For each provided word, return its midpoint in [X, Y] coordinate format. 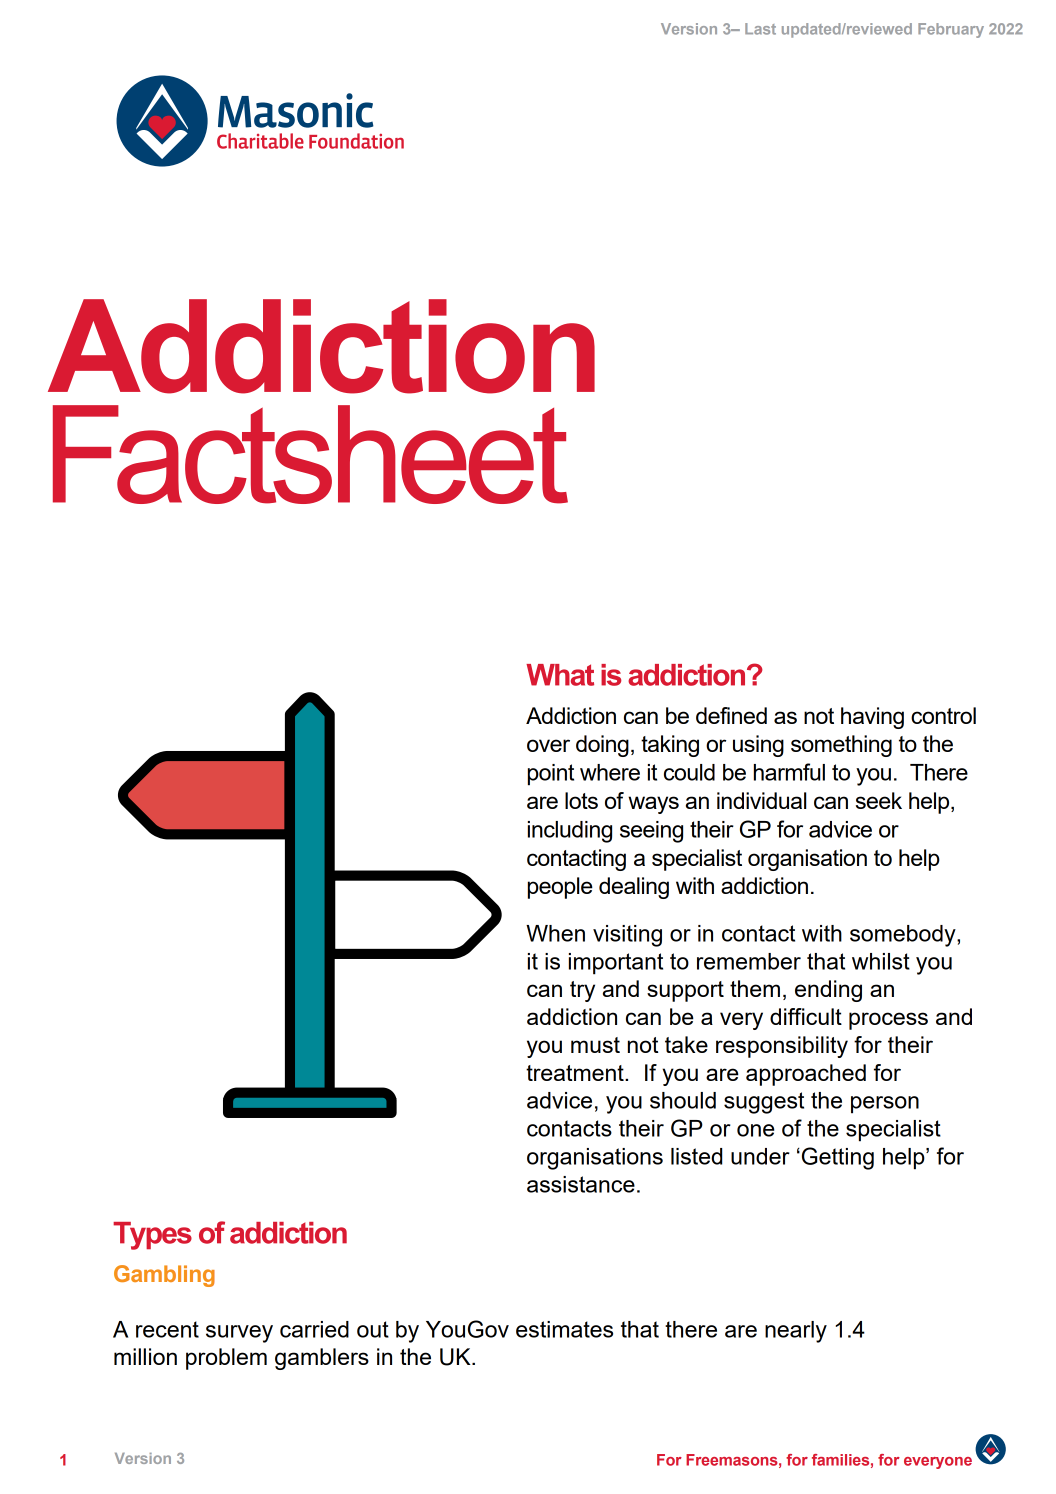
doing [602, 746]
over [548, 745]
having [872, 718]
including [570, 832]
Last [760, 29]
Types [152, 1236]
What [560, 675]
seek [879, 800]
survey [239, 1334]
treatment [576, 1073]
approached [806, 1075]
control [943, 715]
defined [731, 715]
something [841, 746]
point [551, 775]
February [951, 30]
